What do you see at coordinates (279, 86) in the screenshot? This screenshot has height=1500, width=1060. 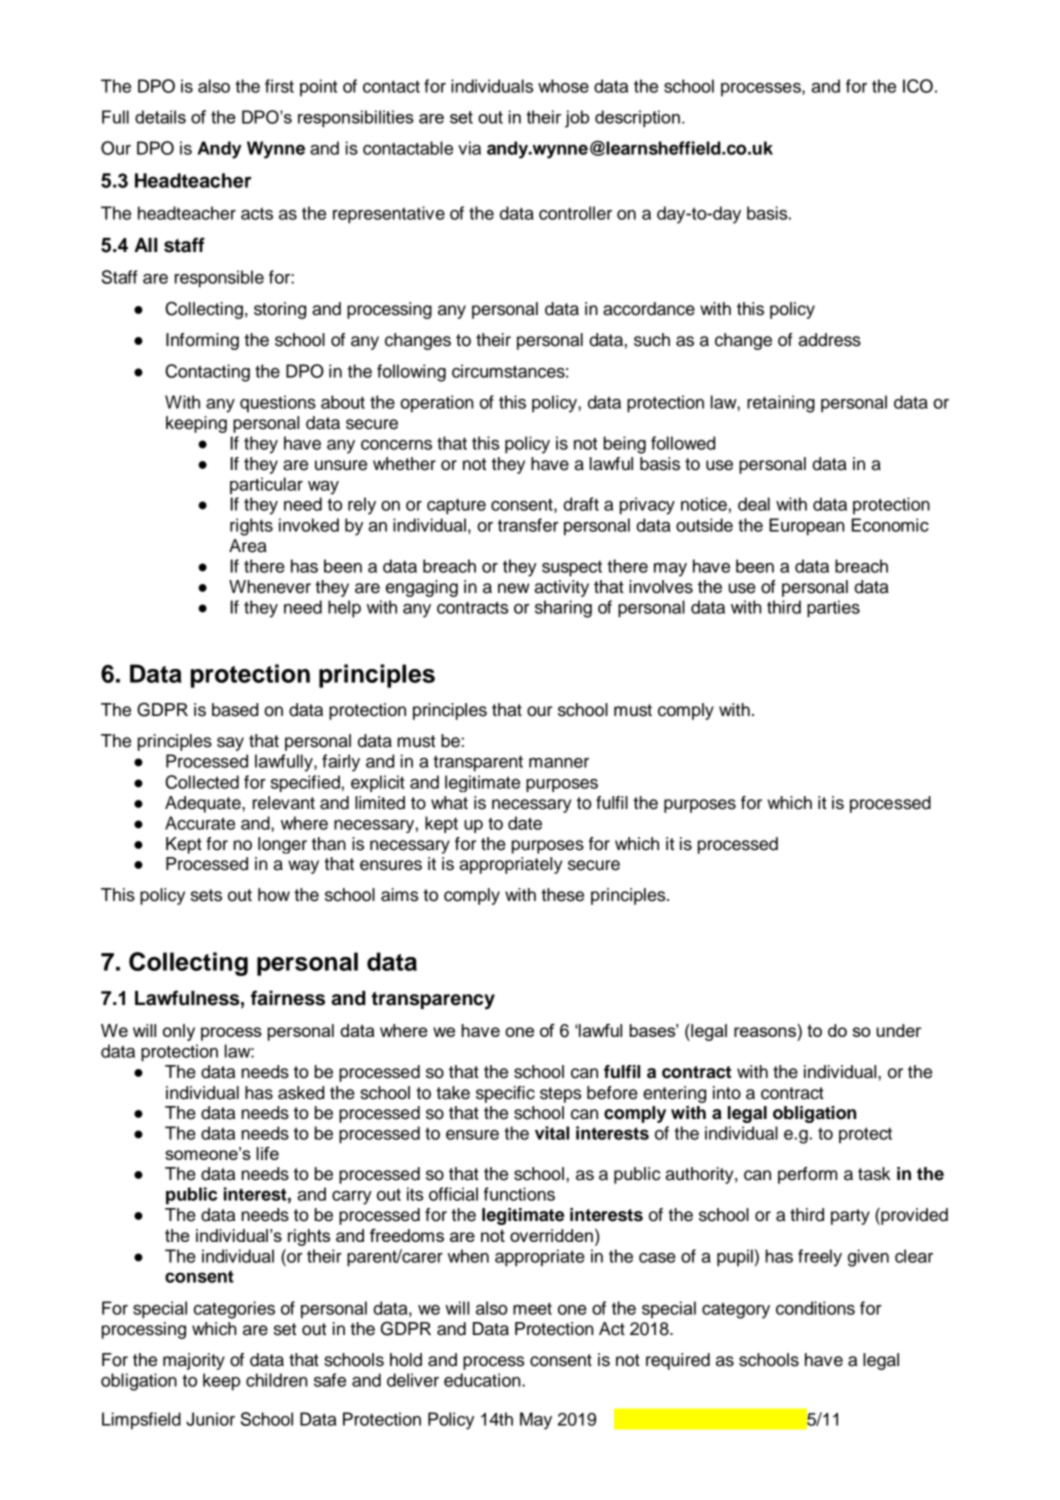 I see `first` at bounding box center [279, 86].
